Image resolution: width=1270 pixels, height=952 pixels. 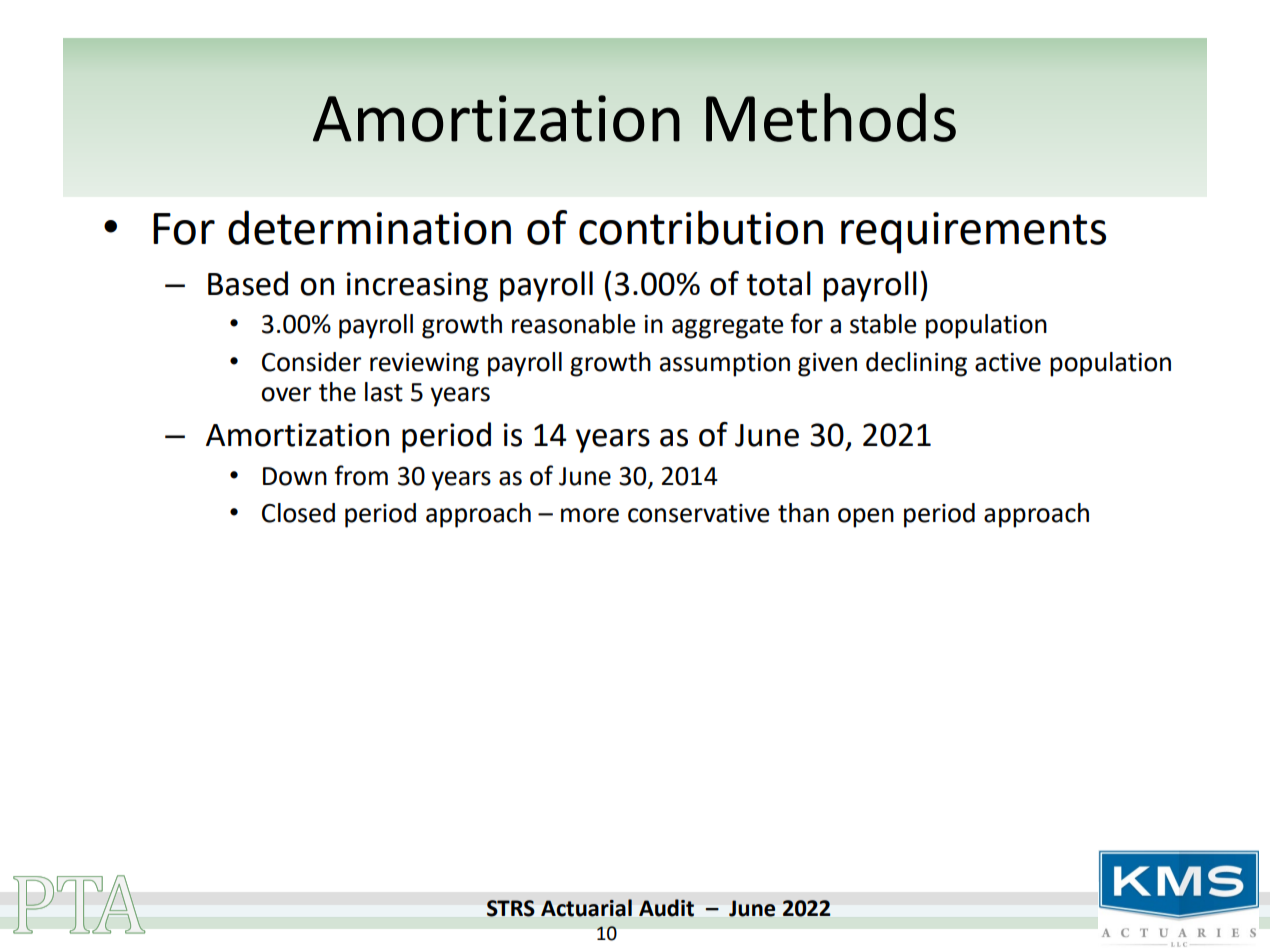 What do you see at coordinates (701, 227) in the document?
I see `contribution` at bounding box center [701, 227].
